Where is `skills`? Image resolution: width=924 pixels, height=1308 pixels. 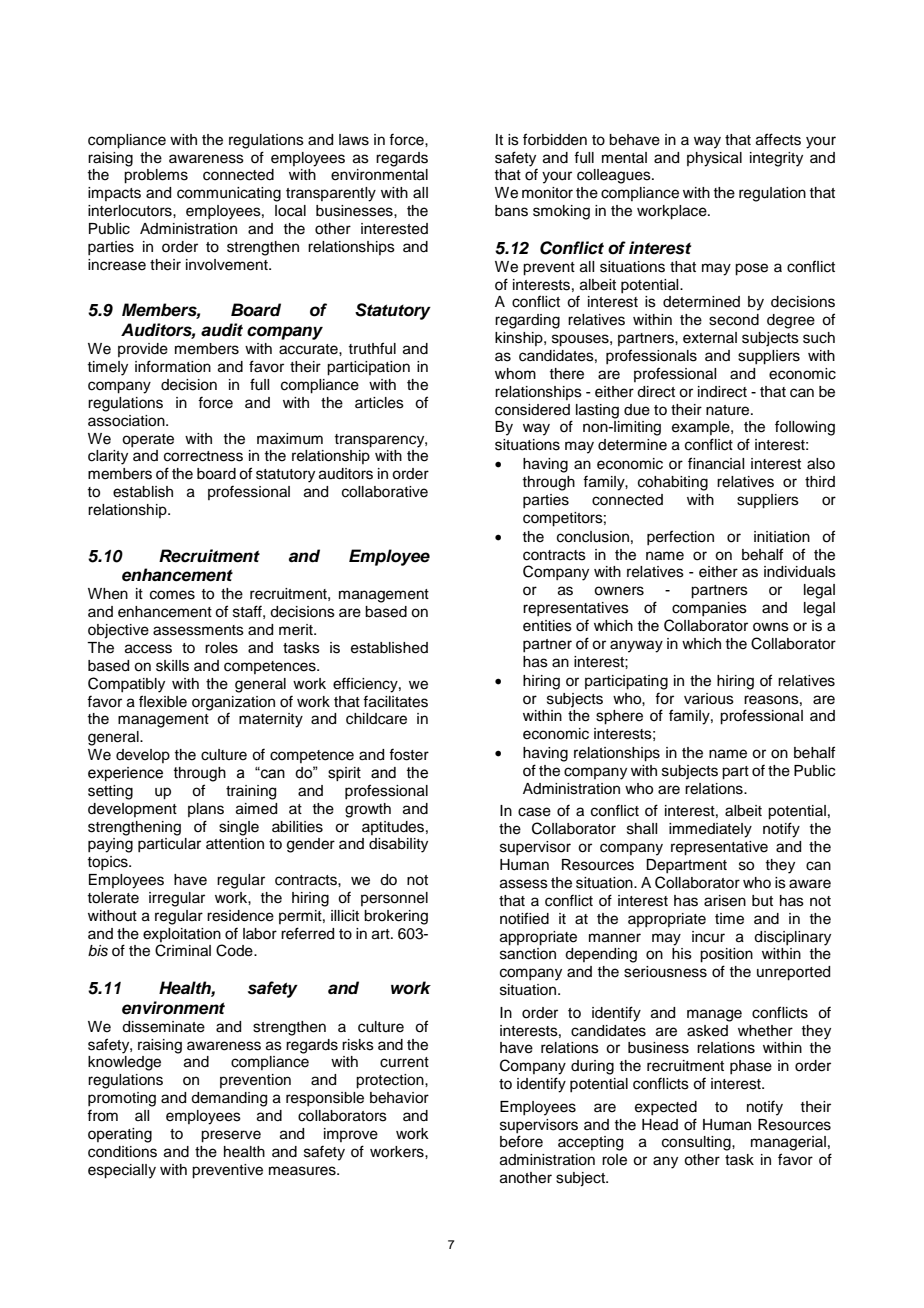 skills is located at coordinates (172, 666).
